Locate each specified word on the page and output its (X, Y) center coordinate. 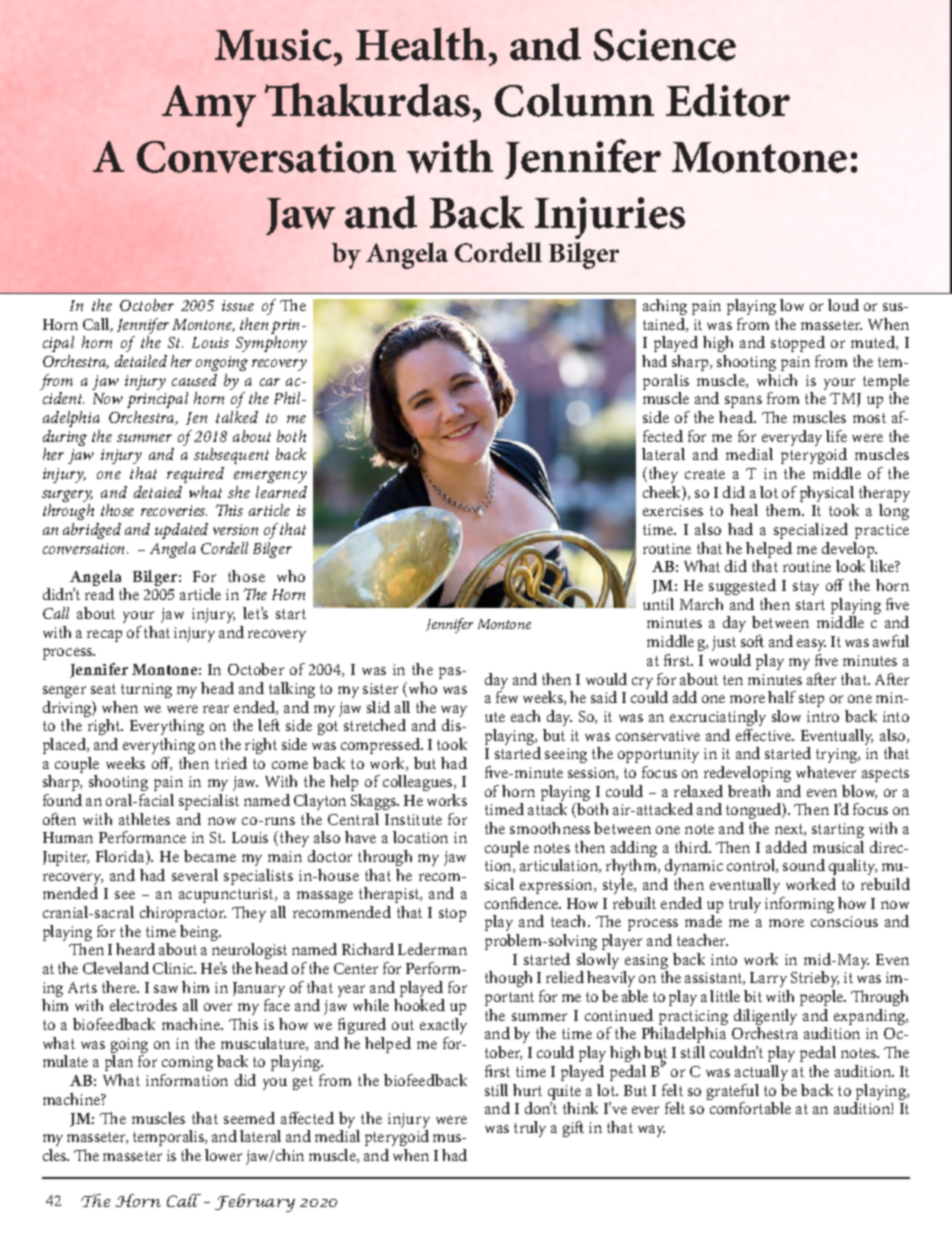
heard (135, 949)
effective (765, 735)
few (507, 697)
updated (181, 531)
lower (223, 1155)
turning (146, 690)
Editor (728, 100)
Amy (209, 106)
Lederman (432, 949)
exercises (673, 510)
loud (843, 305)
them (784, 510)
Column (574, 100)
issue (238, 305)
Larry (769, 981)
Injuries (610, 220)
